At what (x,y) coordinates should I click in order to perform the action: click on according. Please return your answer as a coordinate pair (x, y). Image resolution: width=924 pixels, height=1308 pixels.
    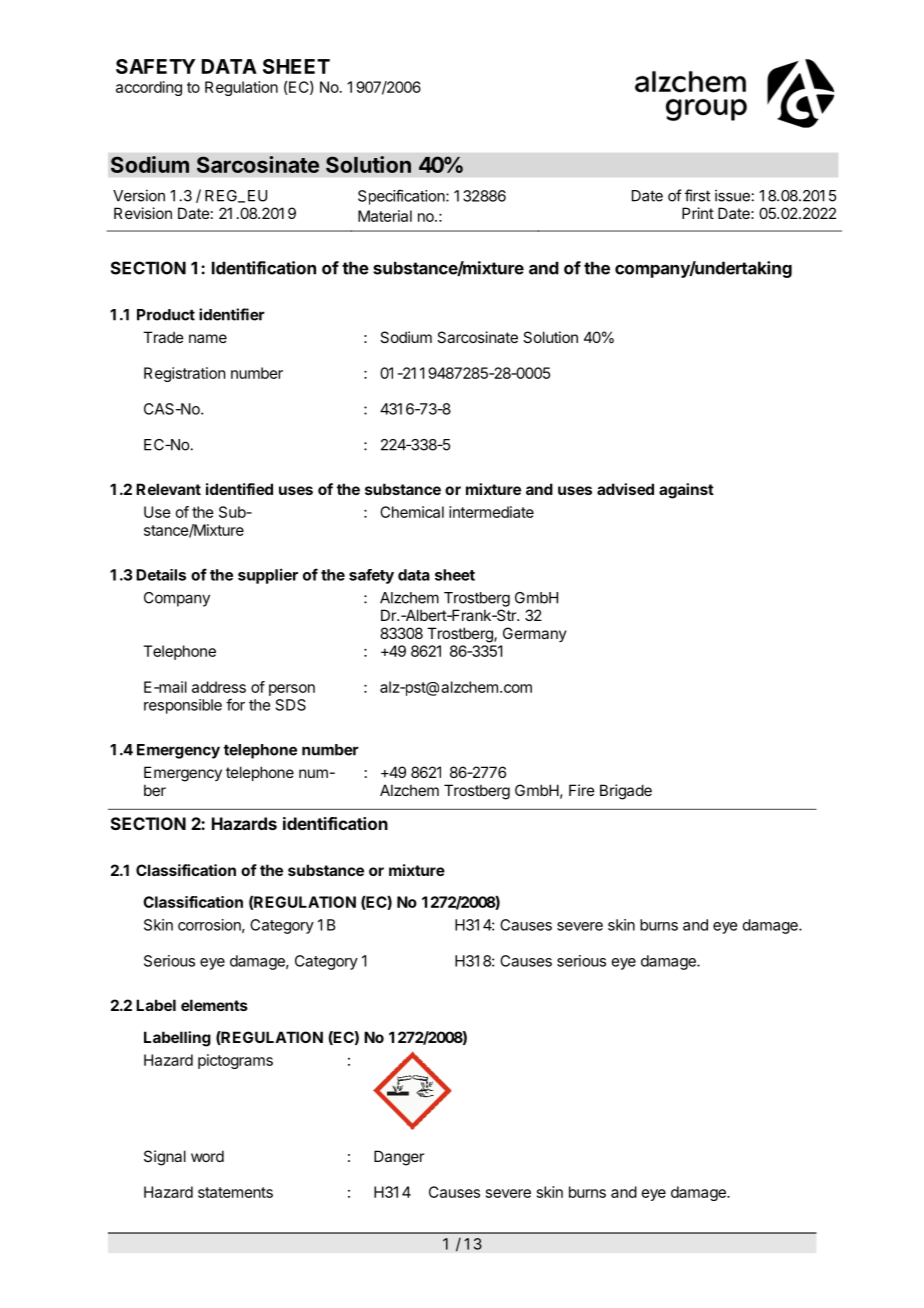
    Looking at the image, I should click on (149, 88).
